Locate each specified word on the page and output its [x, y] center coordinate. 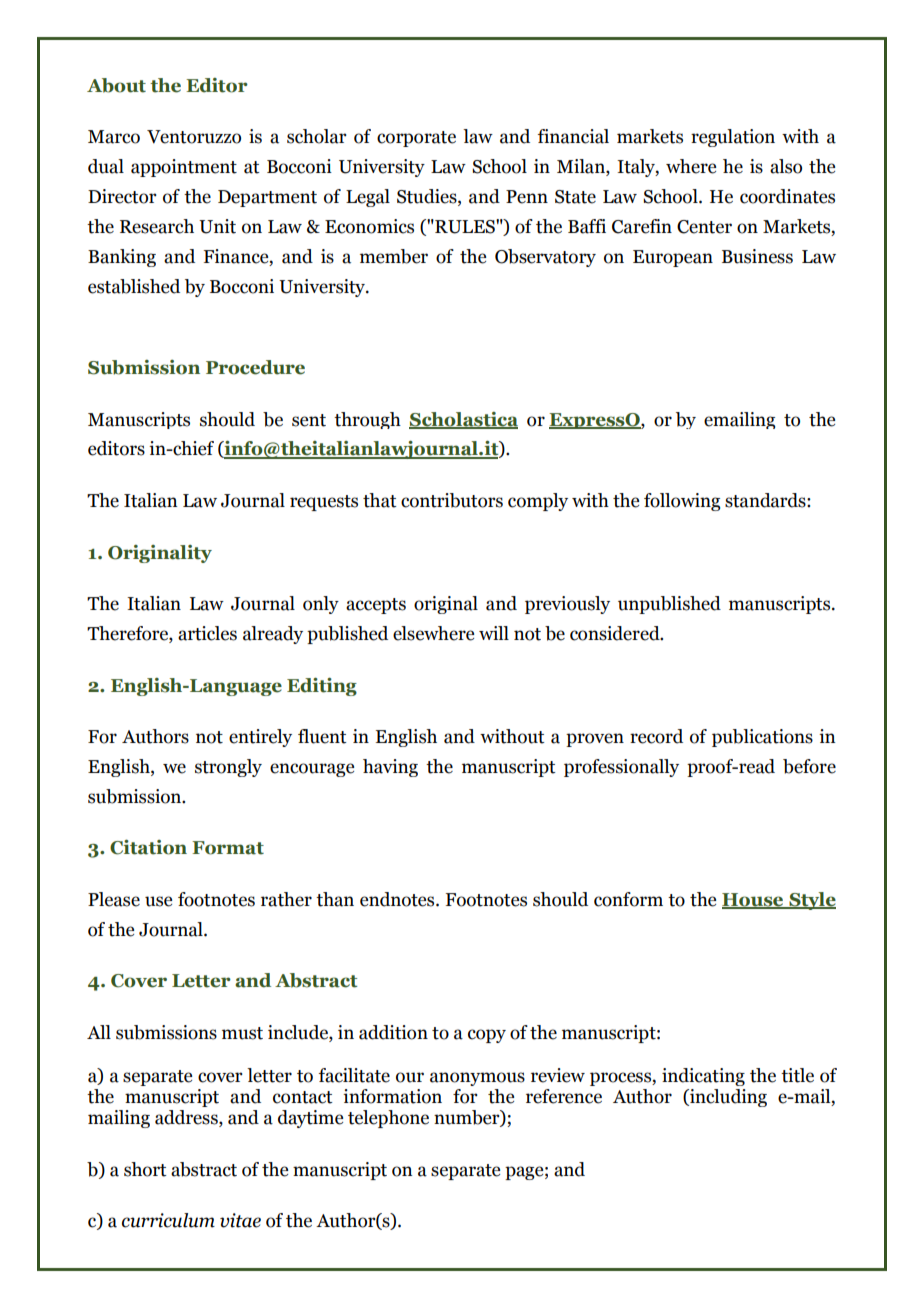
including [727, 1098]
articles [207, 633]
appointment [184, 168]
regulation [733, 138]
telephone [388, 1119]
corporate [416, 139]
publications [762, 738]
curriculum [168, 1220]
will [494, 633]
